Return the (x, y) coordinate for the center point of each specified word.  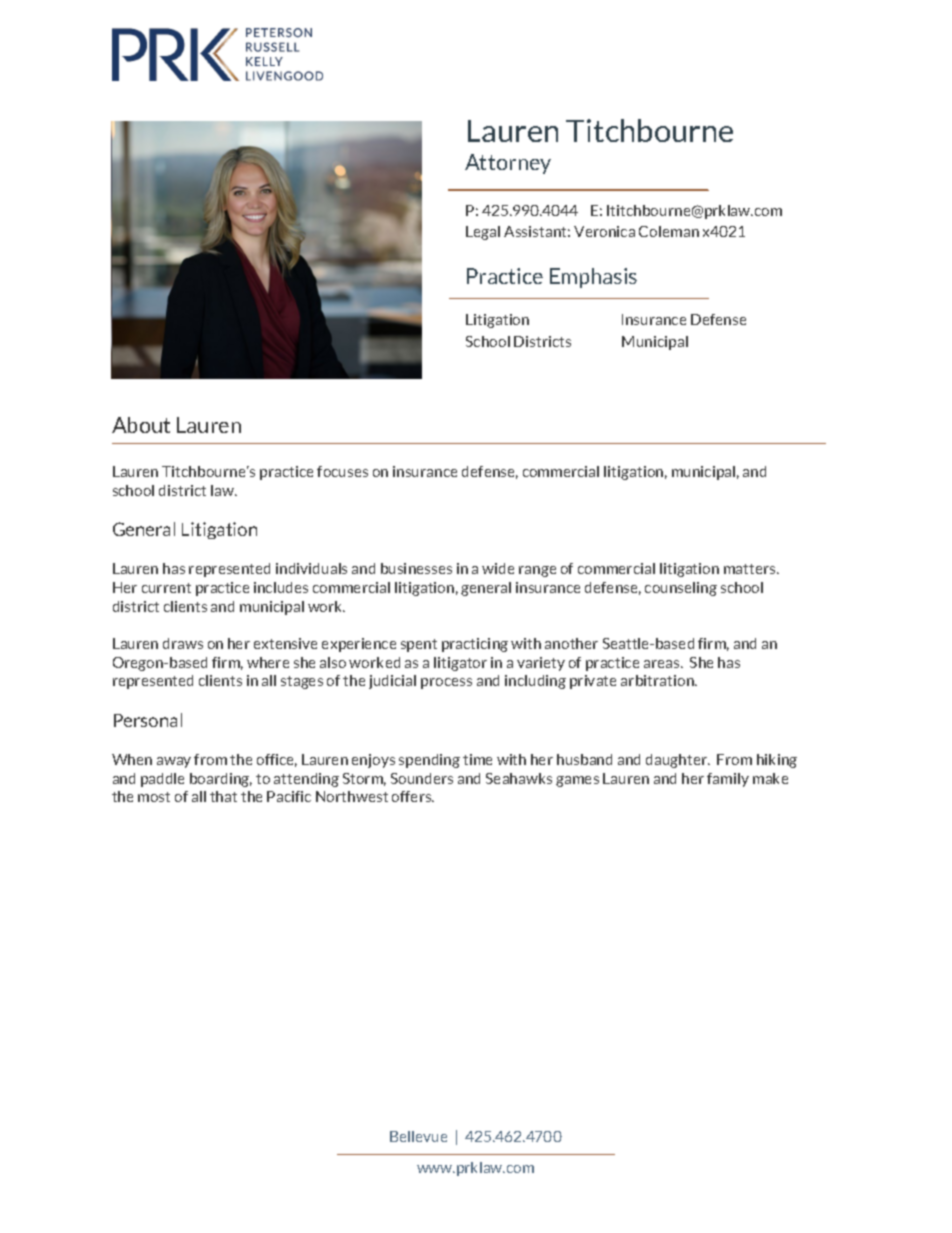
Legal (483, 233)
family (728, 780)
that (223, 796)
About (141, 425)
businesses (416, 568)
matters (751, 569)
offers (413, 796)
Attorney (508, 164)
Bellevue (418, 1136)
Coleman (669, 231)
